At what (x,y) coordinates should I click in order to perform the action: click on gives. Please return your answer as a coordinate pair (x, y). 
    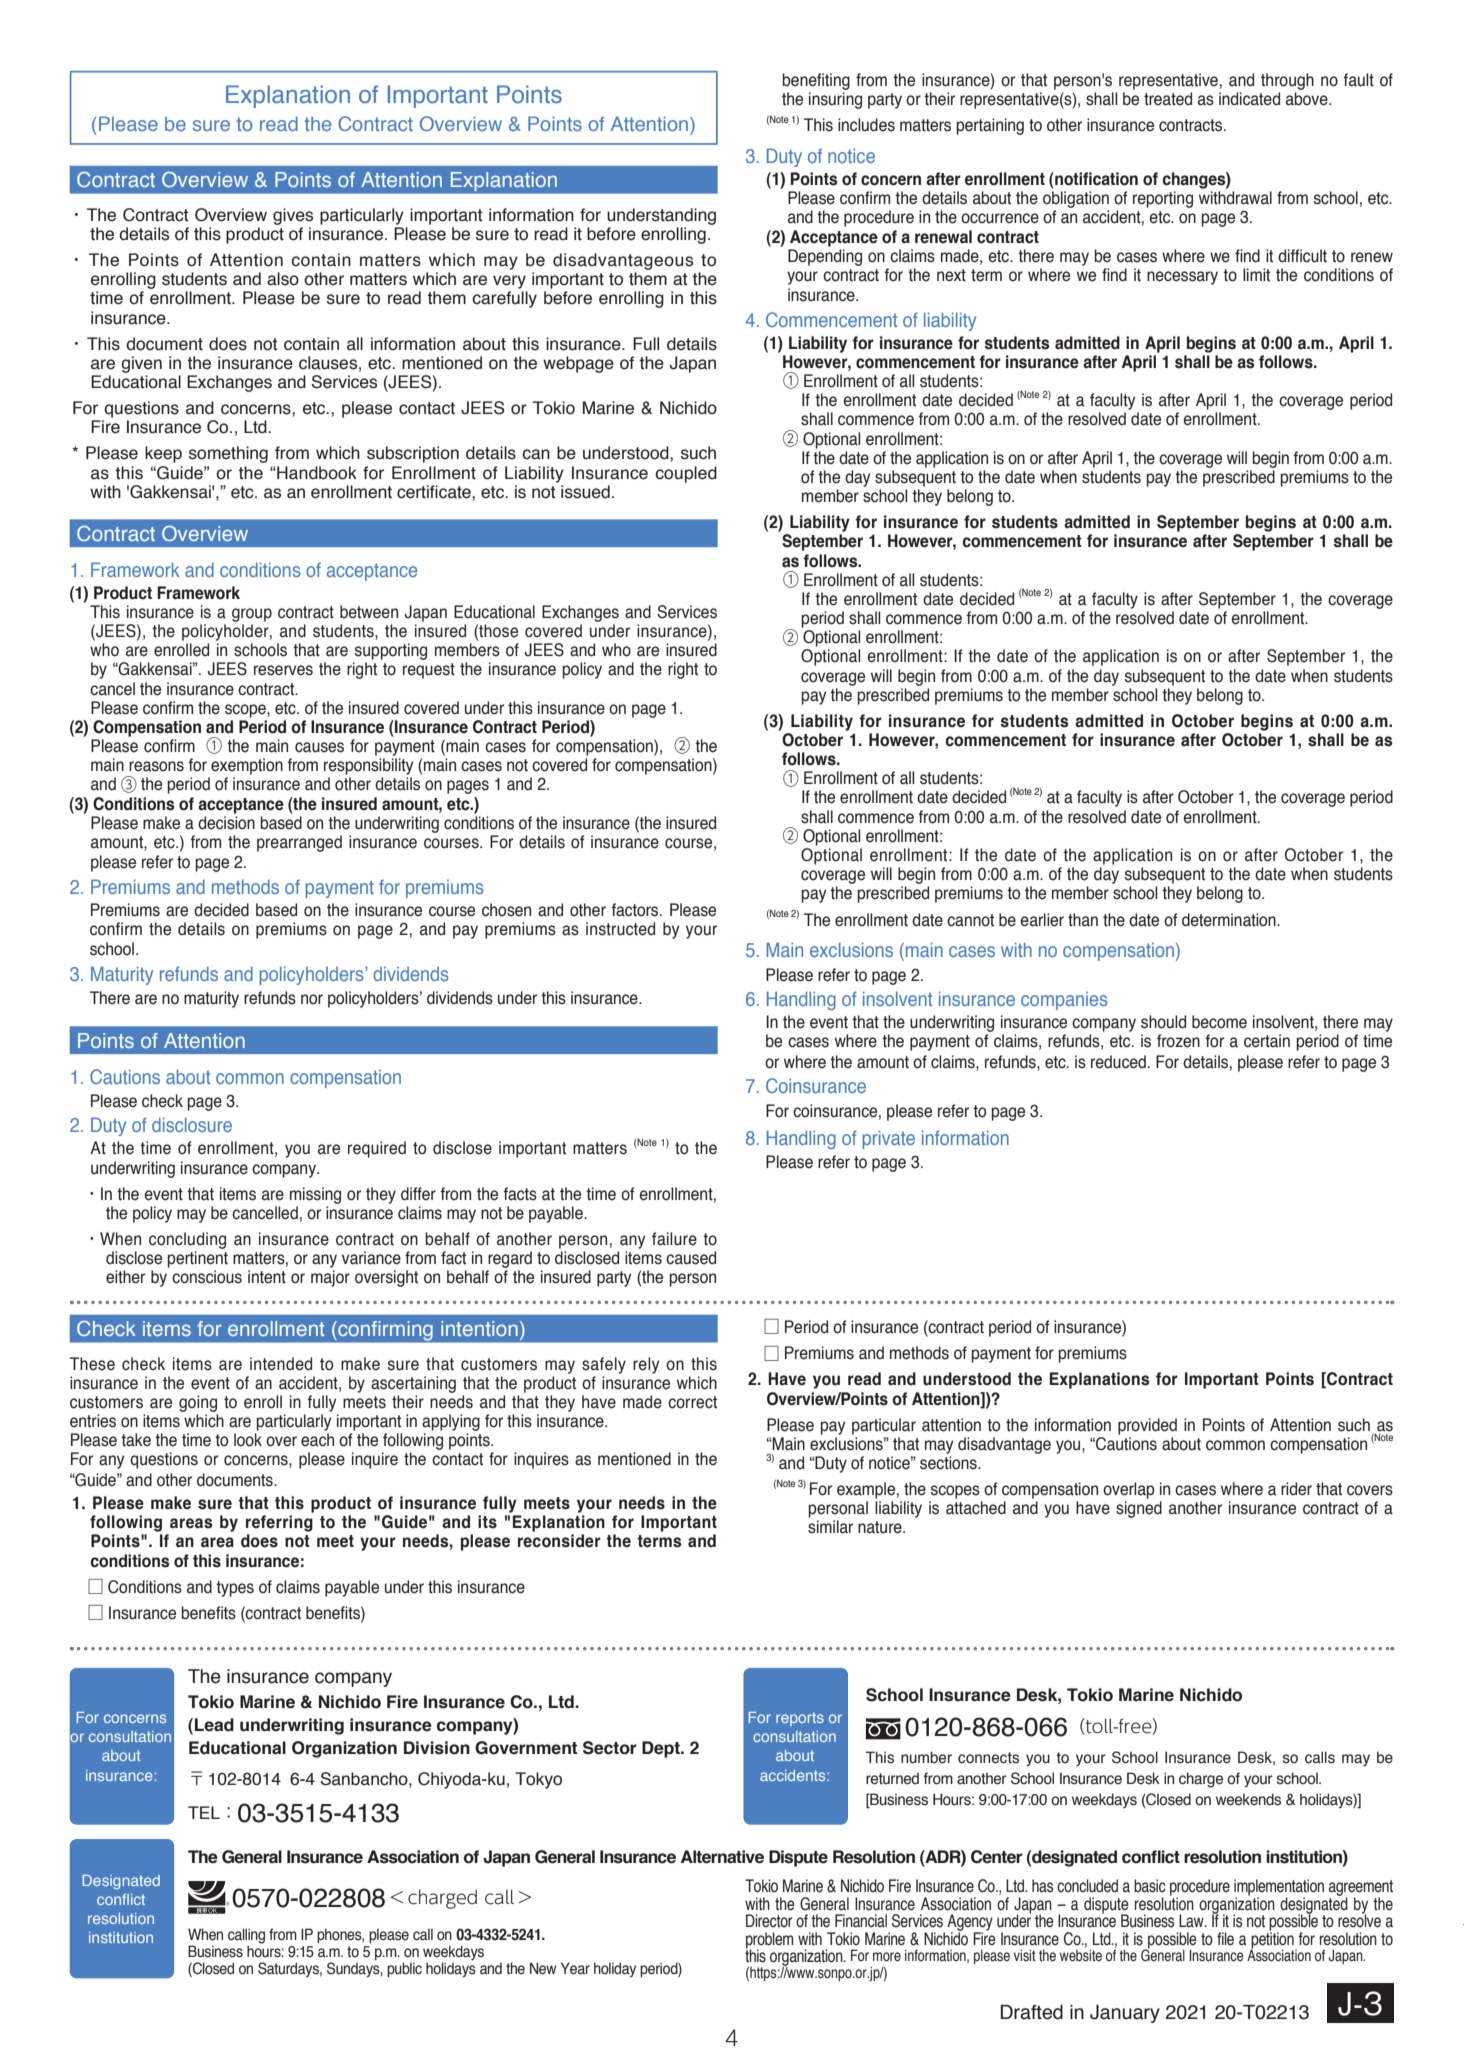
    Looking at the image, I should click on (293, 216).
